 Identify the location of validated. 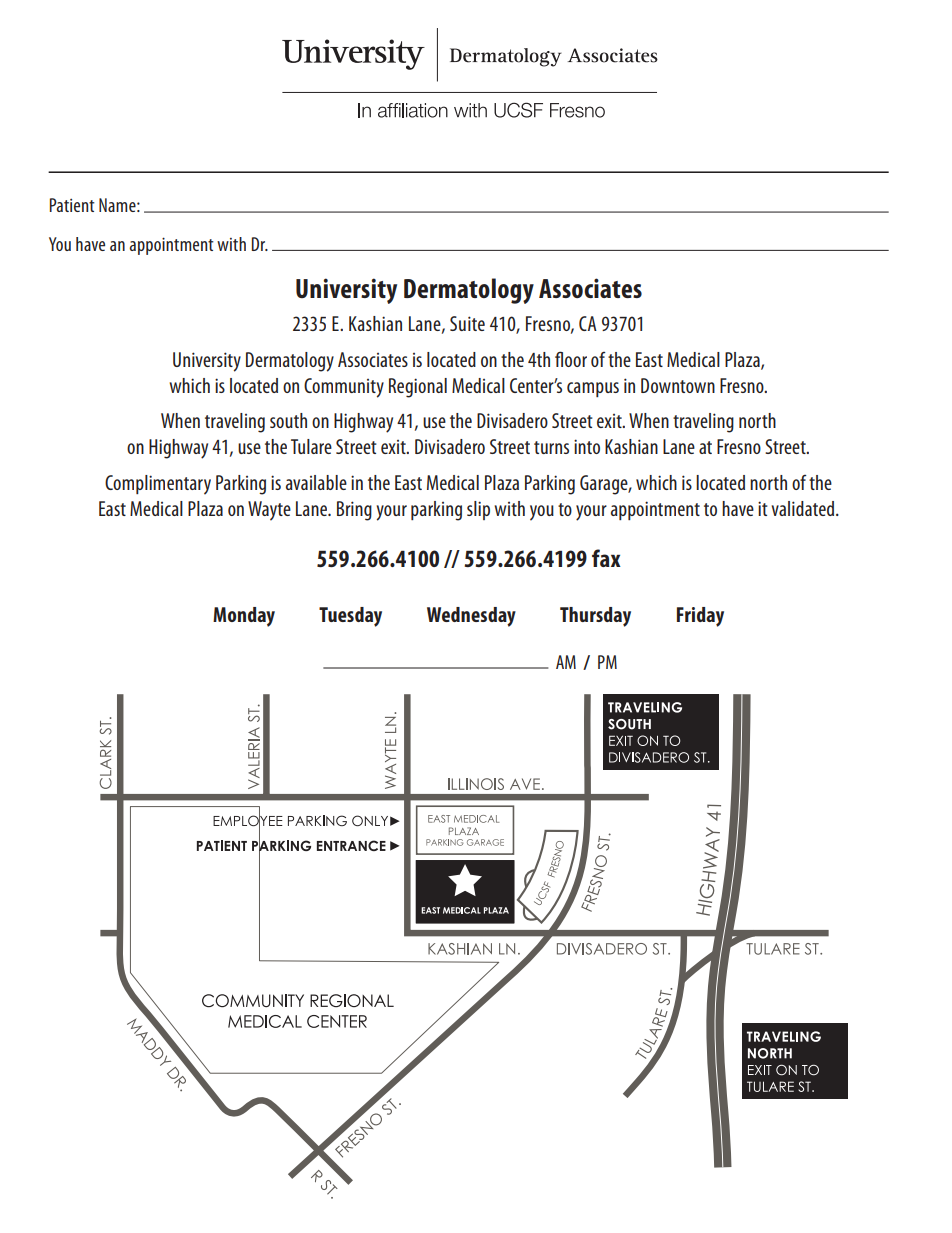
(804, 508).
